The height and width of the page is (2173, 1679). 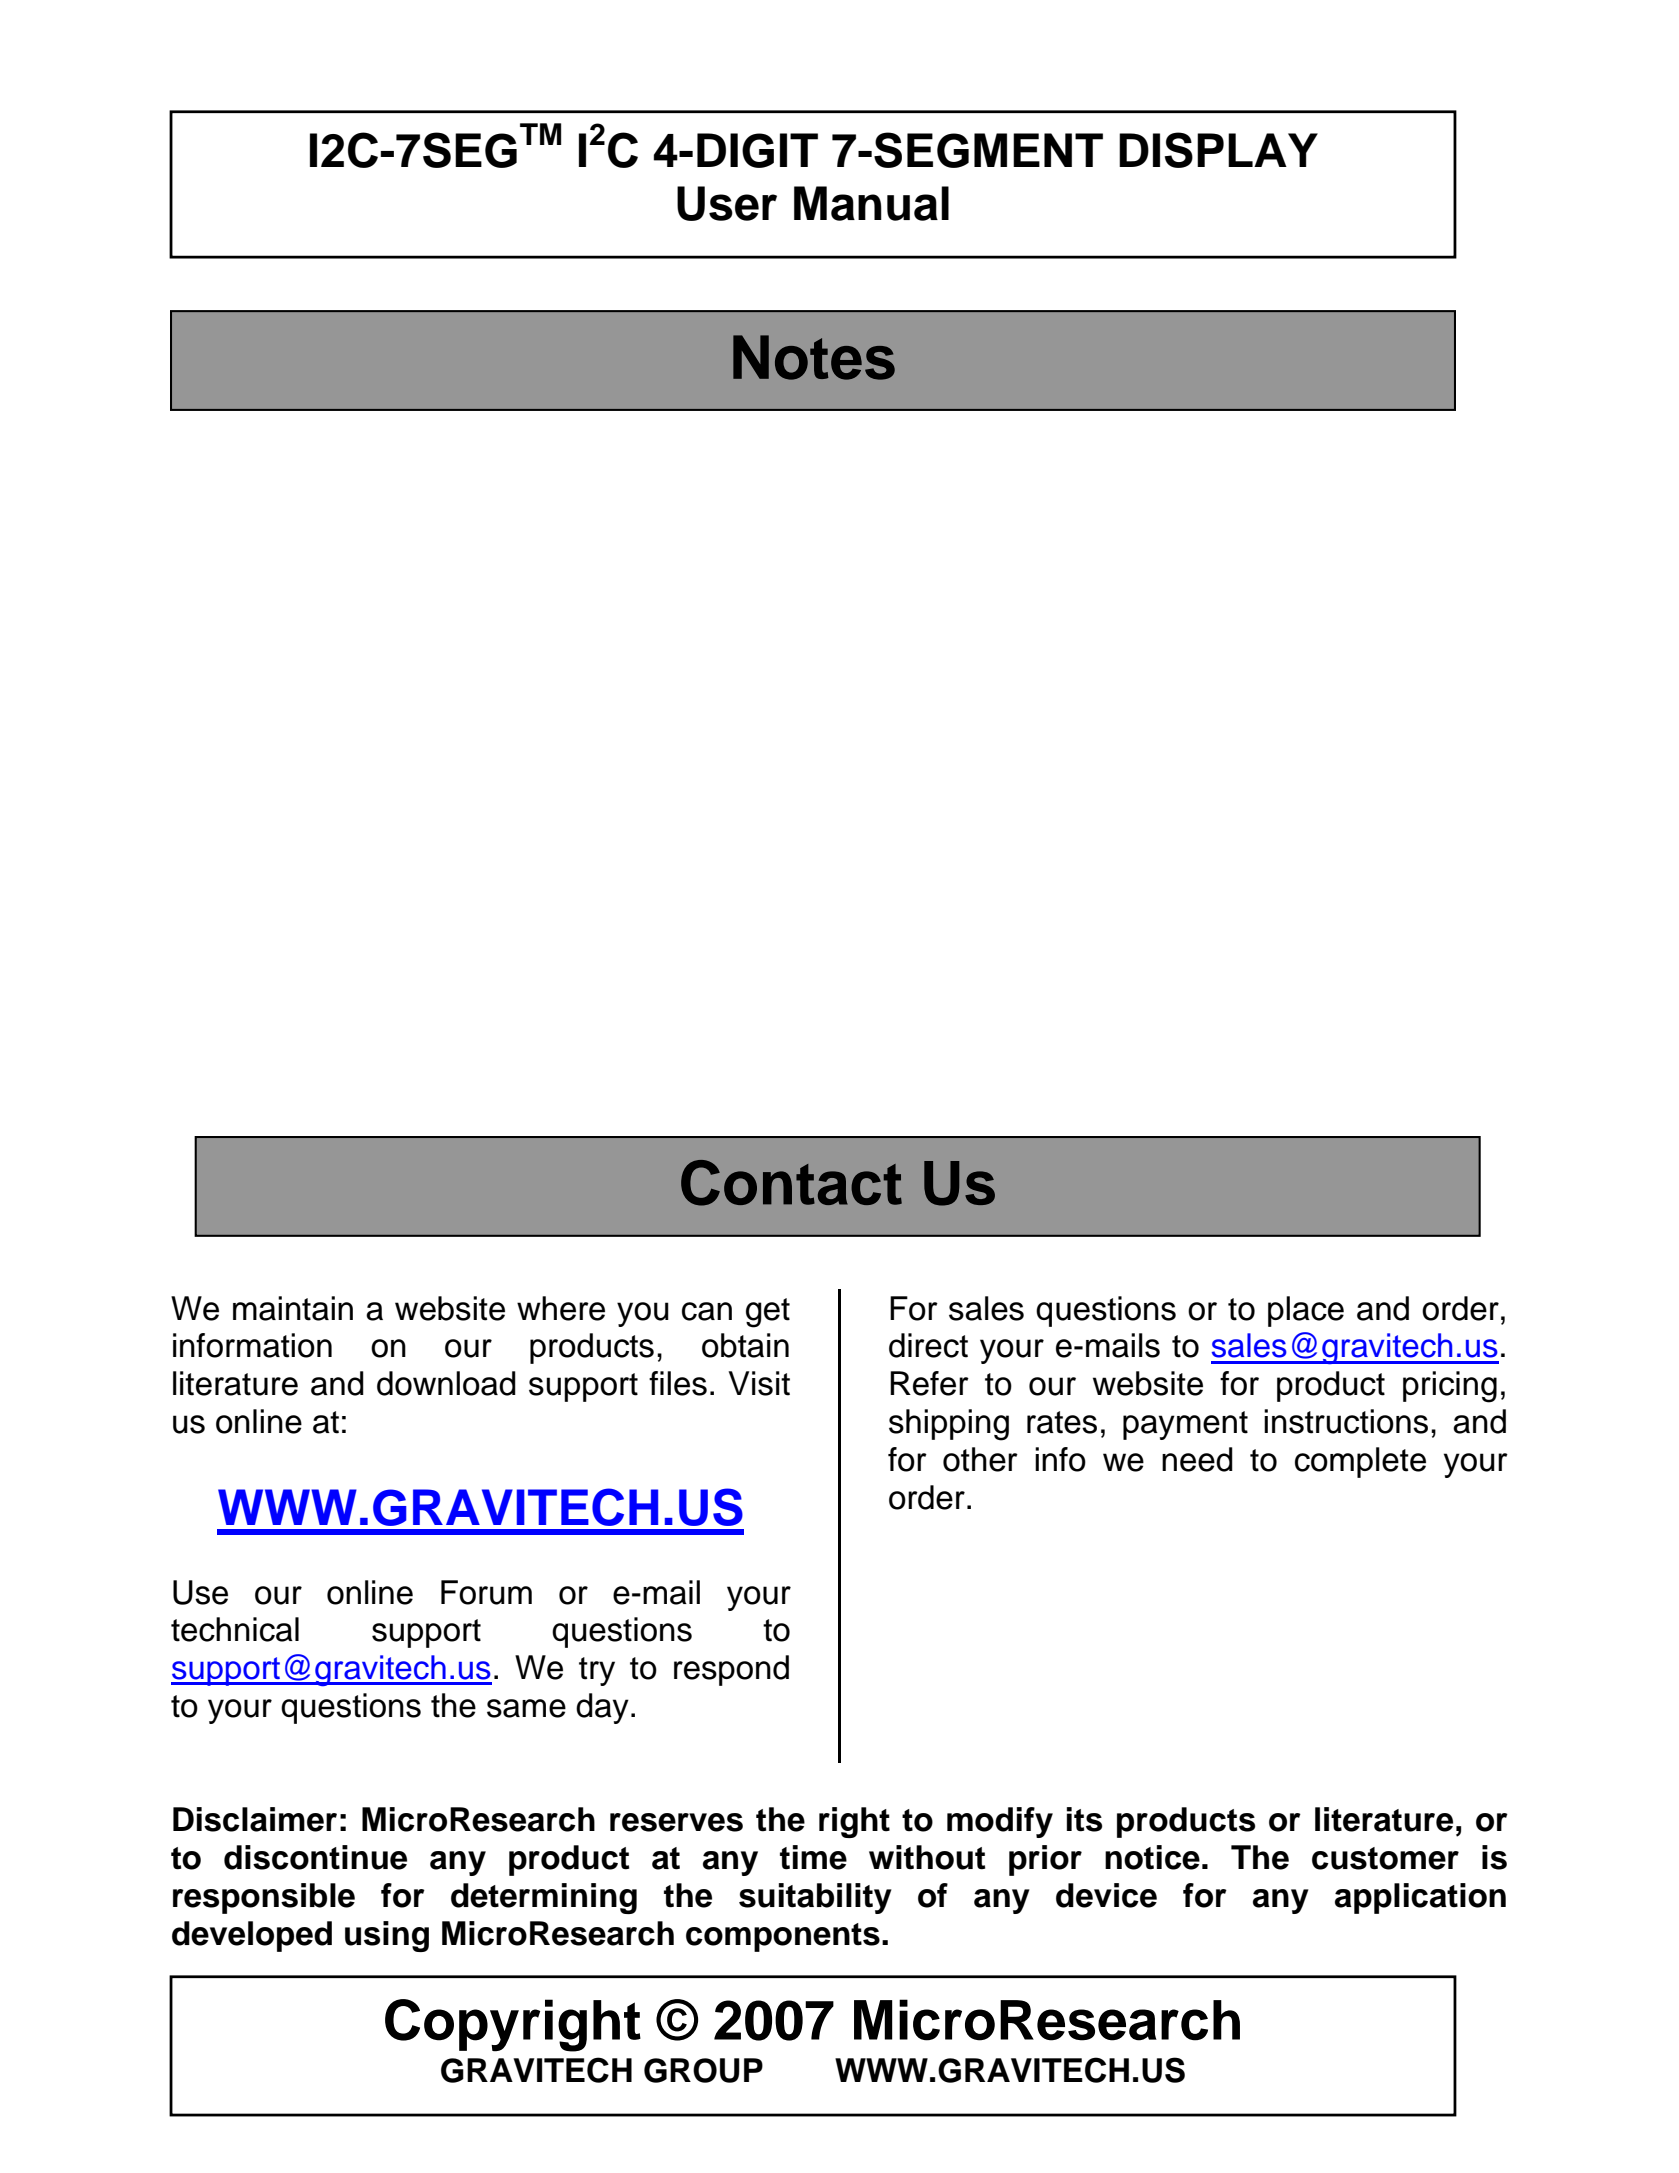 I want to click on maintain, so click(x=293, y=1308).
